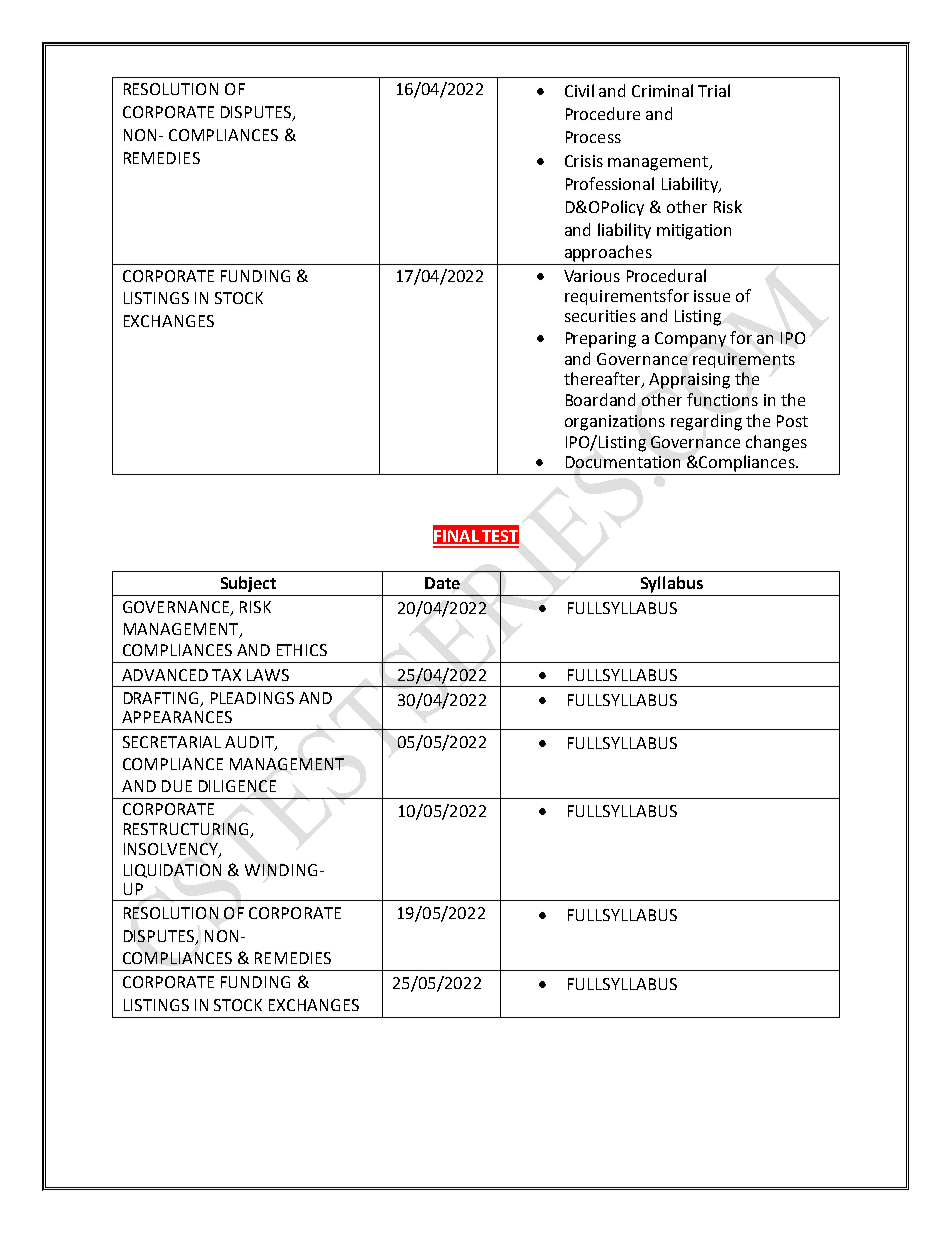 The width and height of the screenshot is (952, 1233). Describe the element at coordinates (237, 786) in the screenshot. I see `DILIGENCE` at that location.
